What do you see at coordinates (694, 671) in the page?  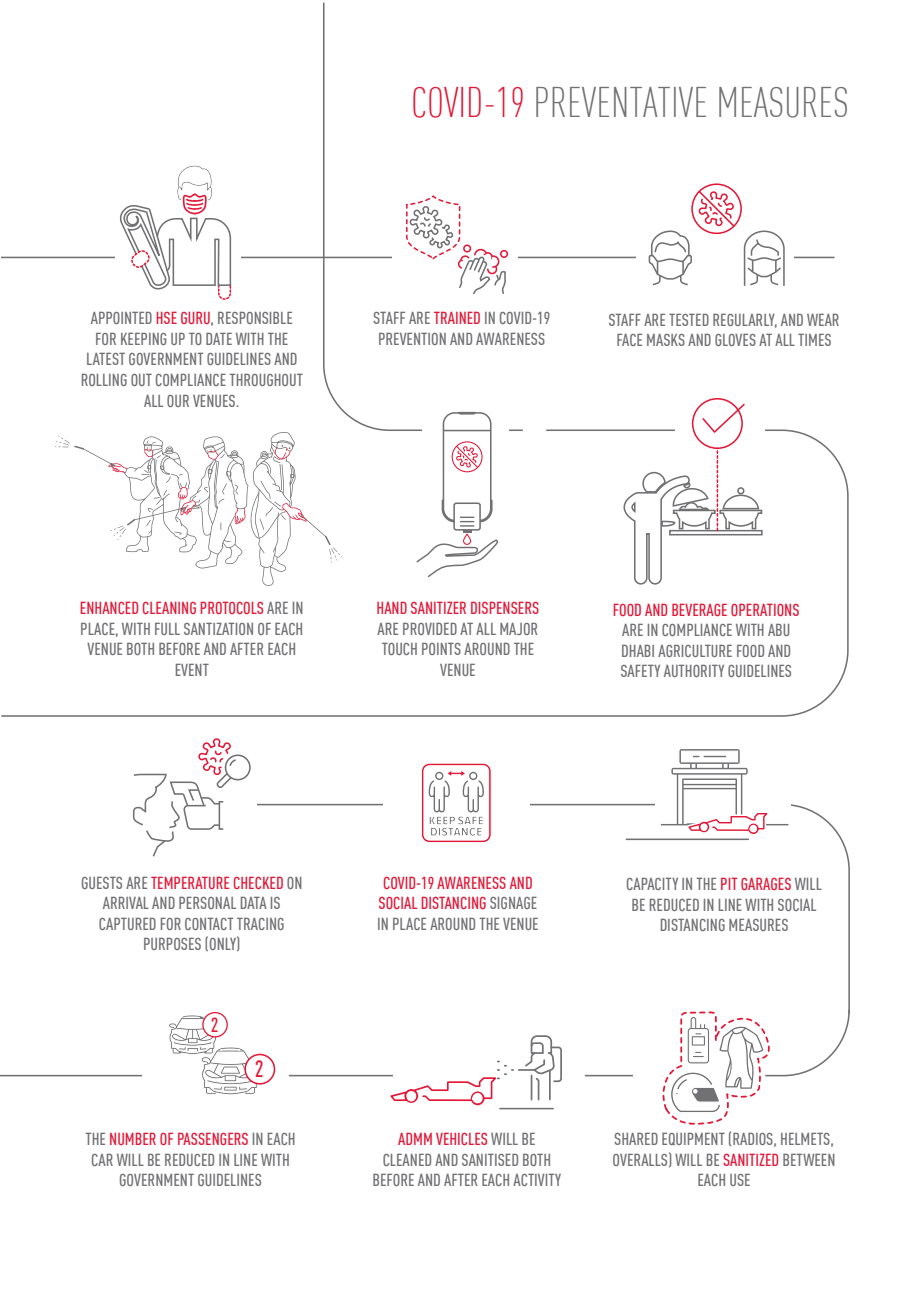 I see `AUTHORITY` at bounding box center [694, 671].
